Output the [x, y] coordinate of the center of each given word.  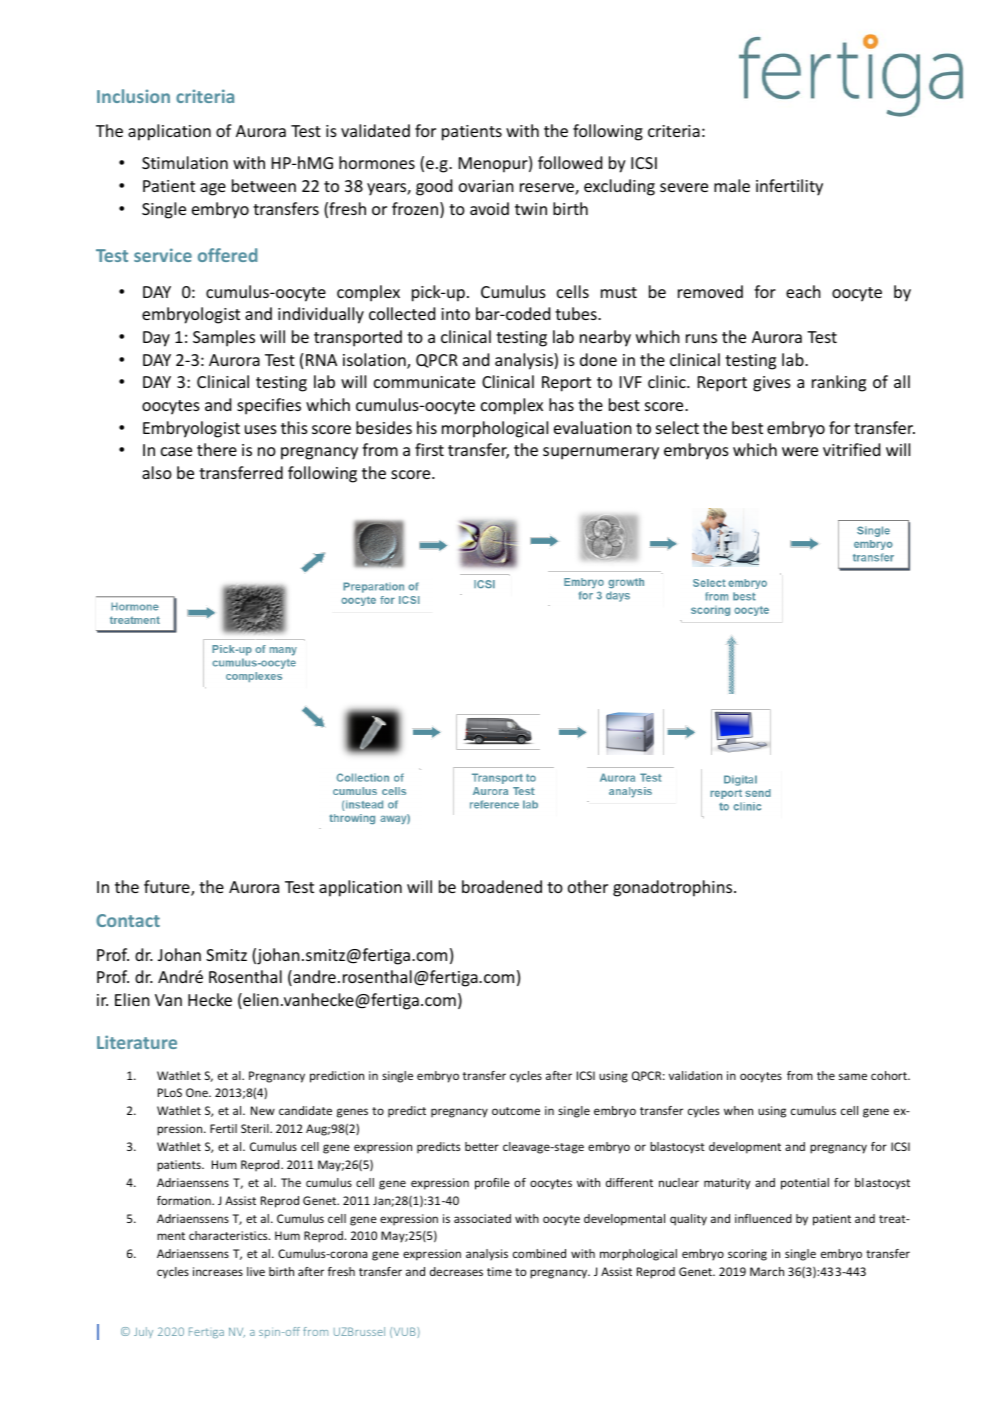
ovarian [486, 186]
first [429, 449]
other [588, 886]
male [732, 185]
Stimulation [185, 162]
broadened [502, 886]
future [168, 888]
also [157, 472]
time [499, 1271]
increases [218, 1271]
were [800, 451]
